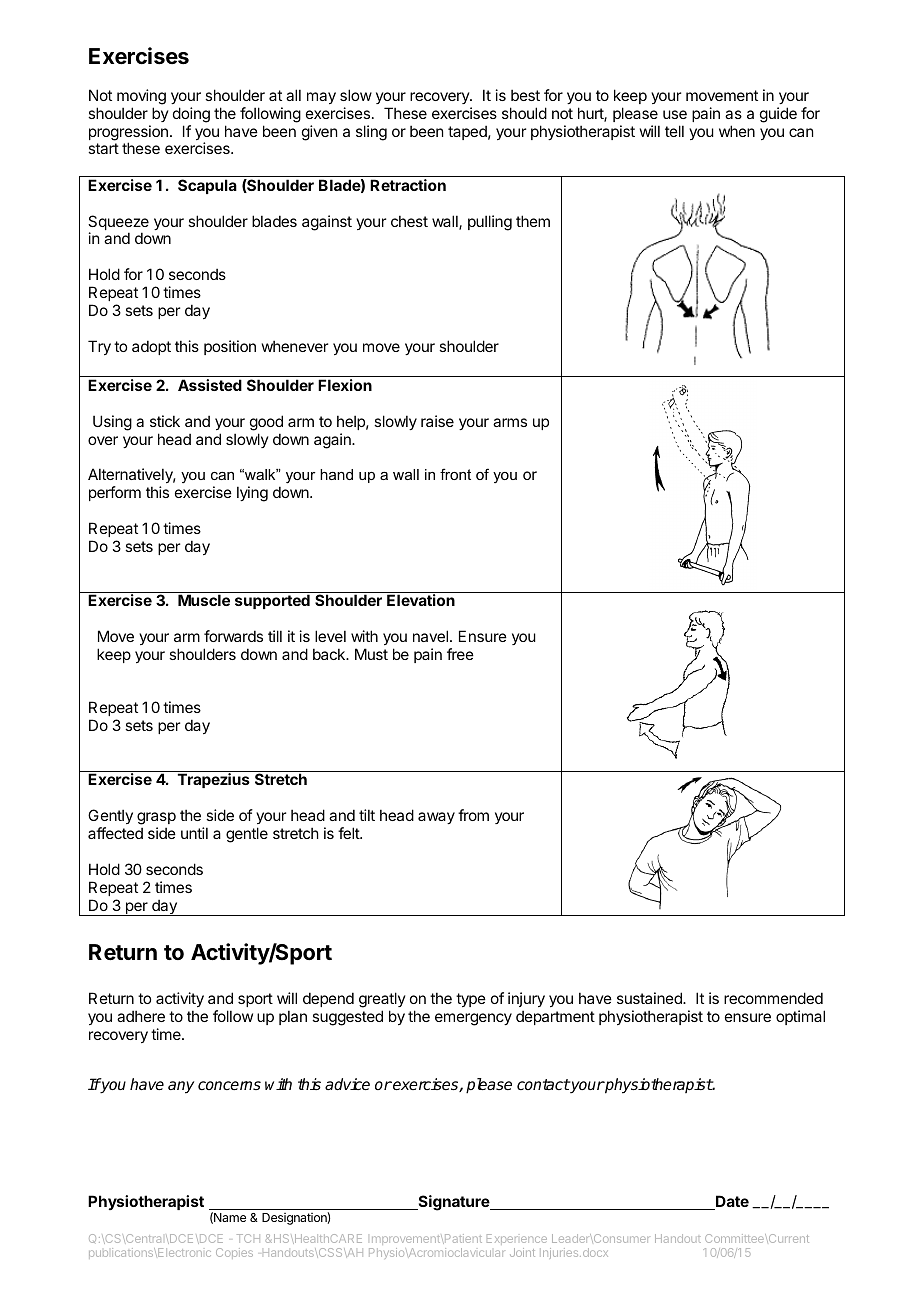 This document has width=924, height=1308. Describe the element at coordinates (460, 654) in the document. I see `free` at that location.
